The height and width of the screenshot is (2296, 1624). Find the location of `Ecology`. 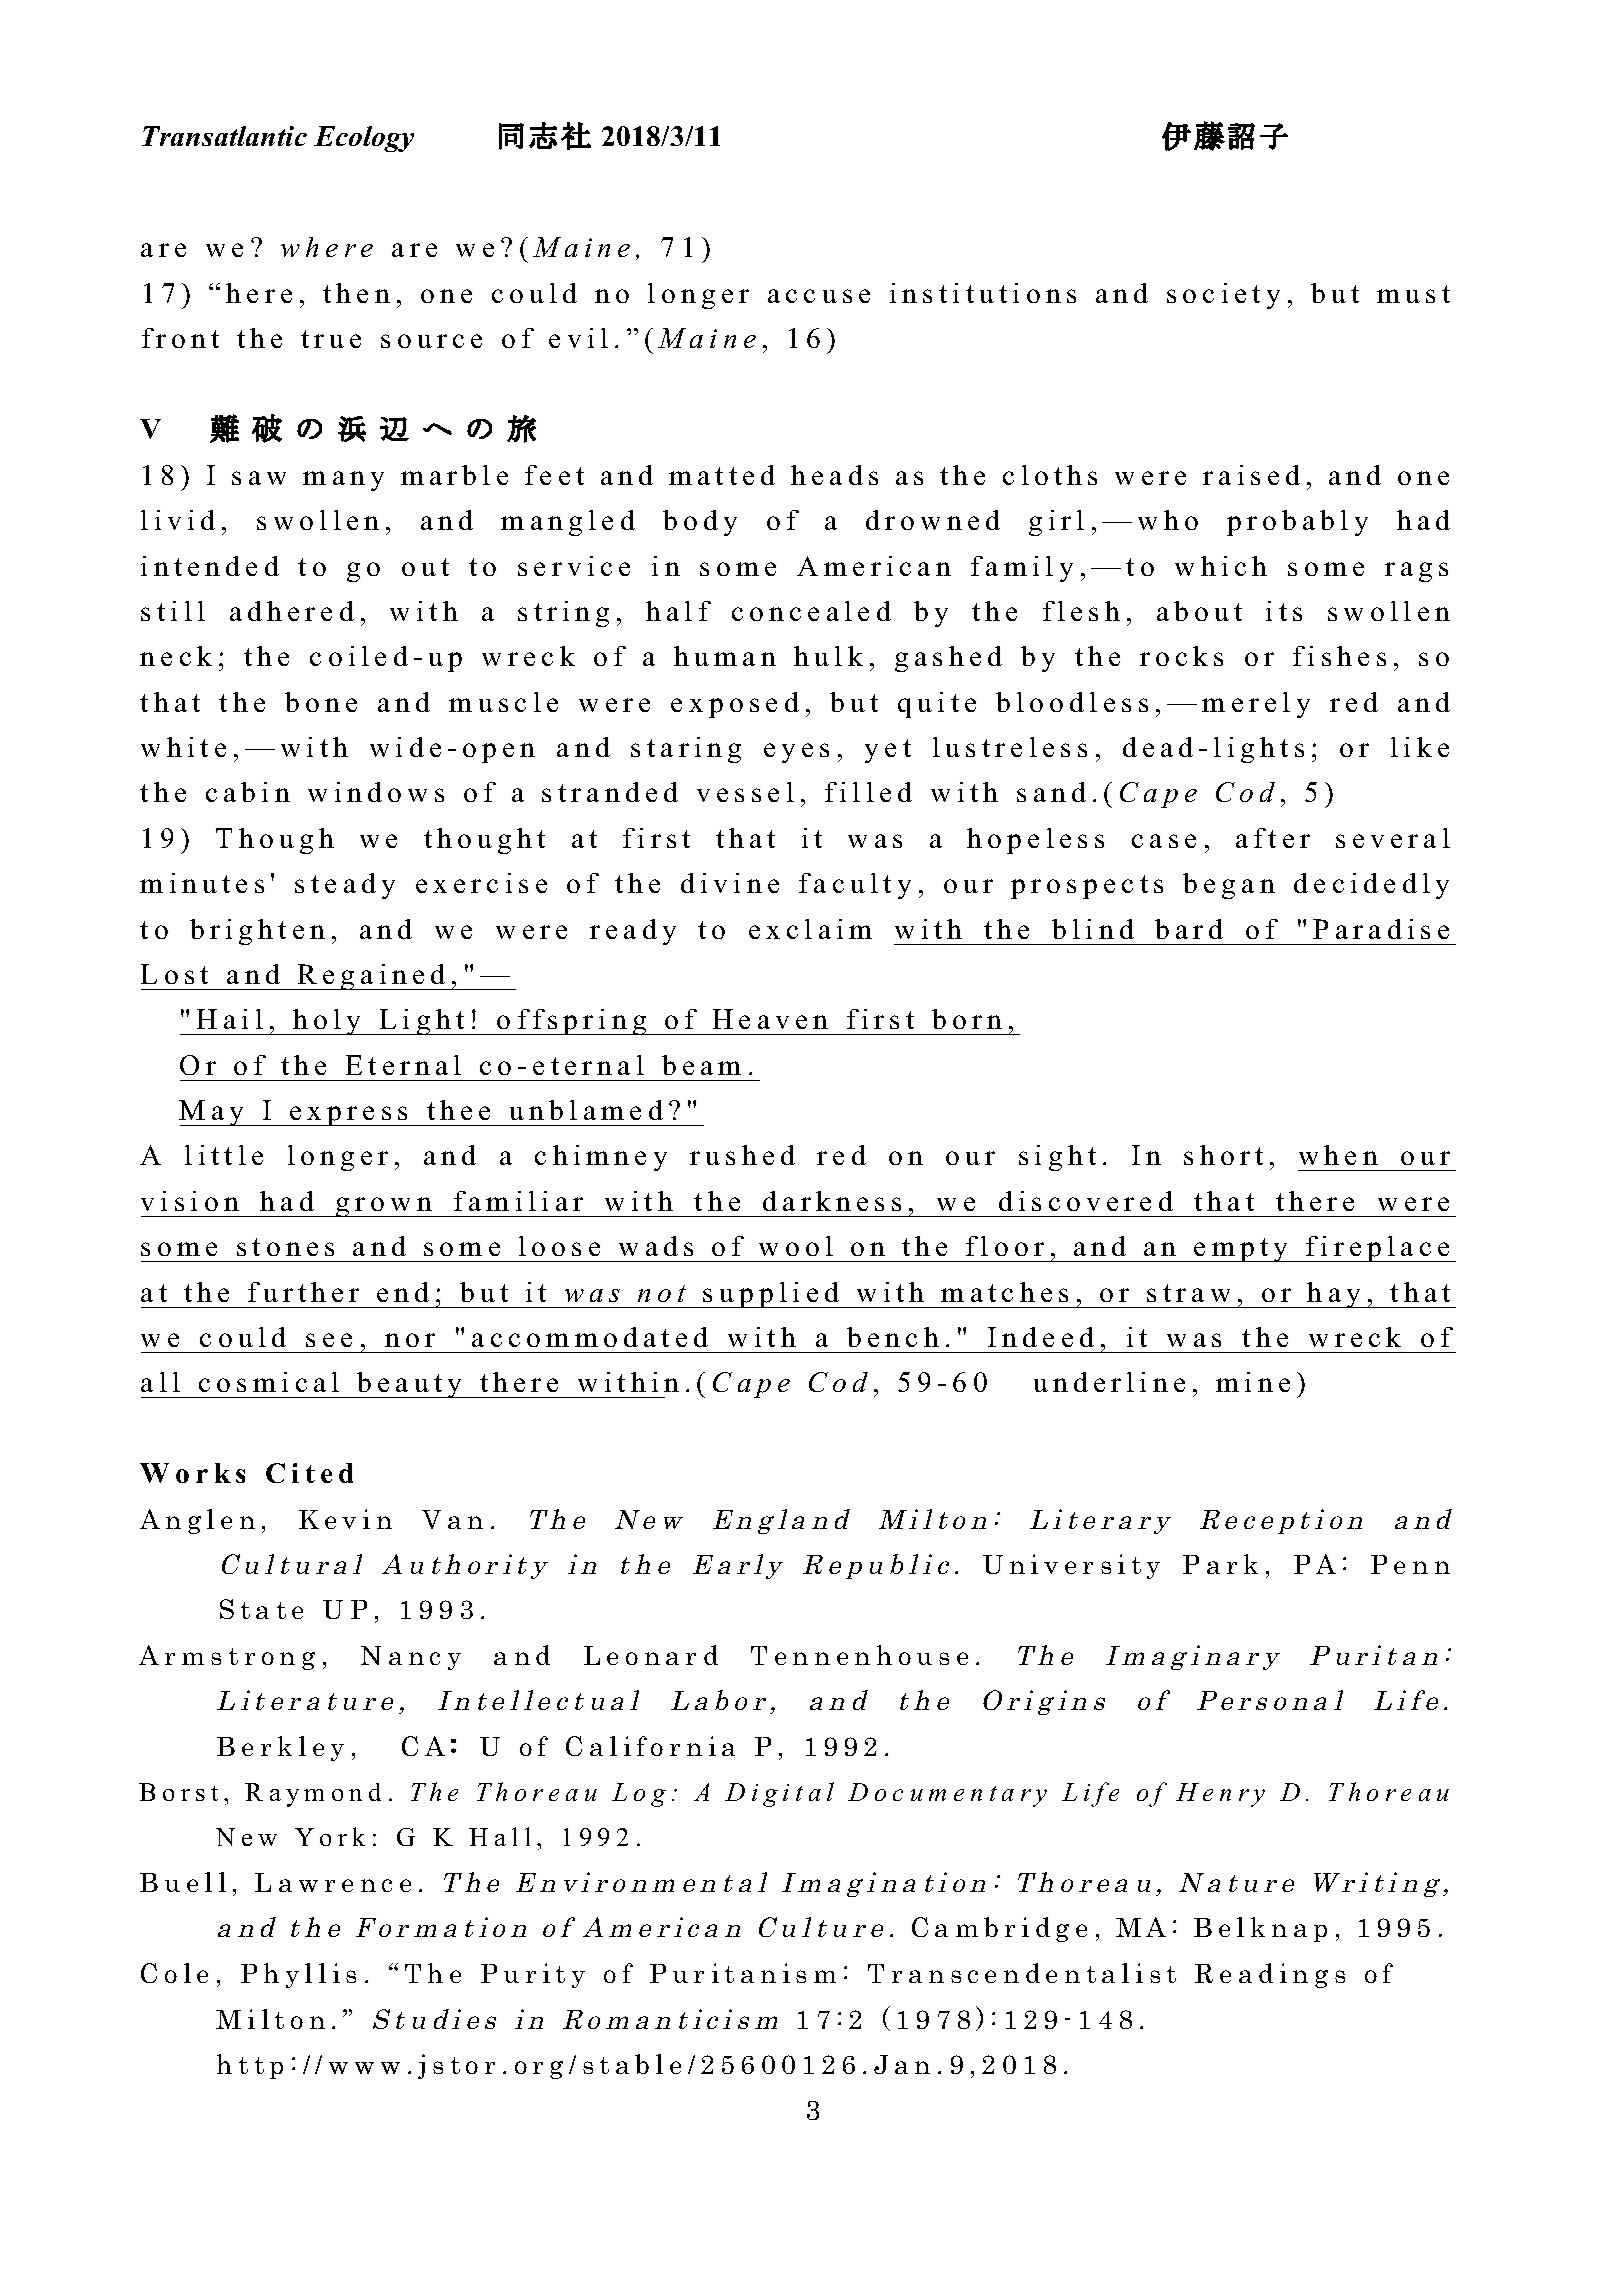

Ecology is located at coordinates (364, 139).
